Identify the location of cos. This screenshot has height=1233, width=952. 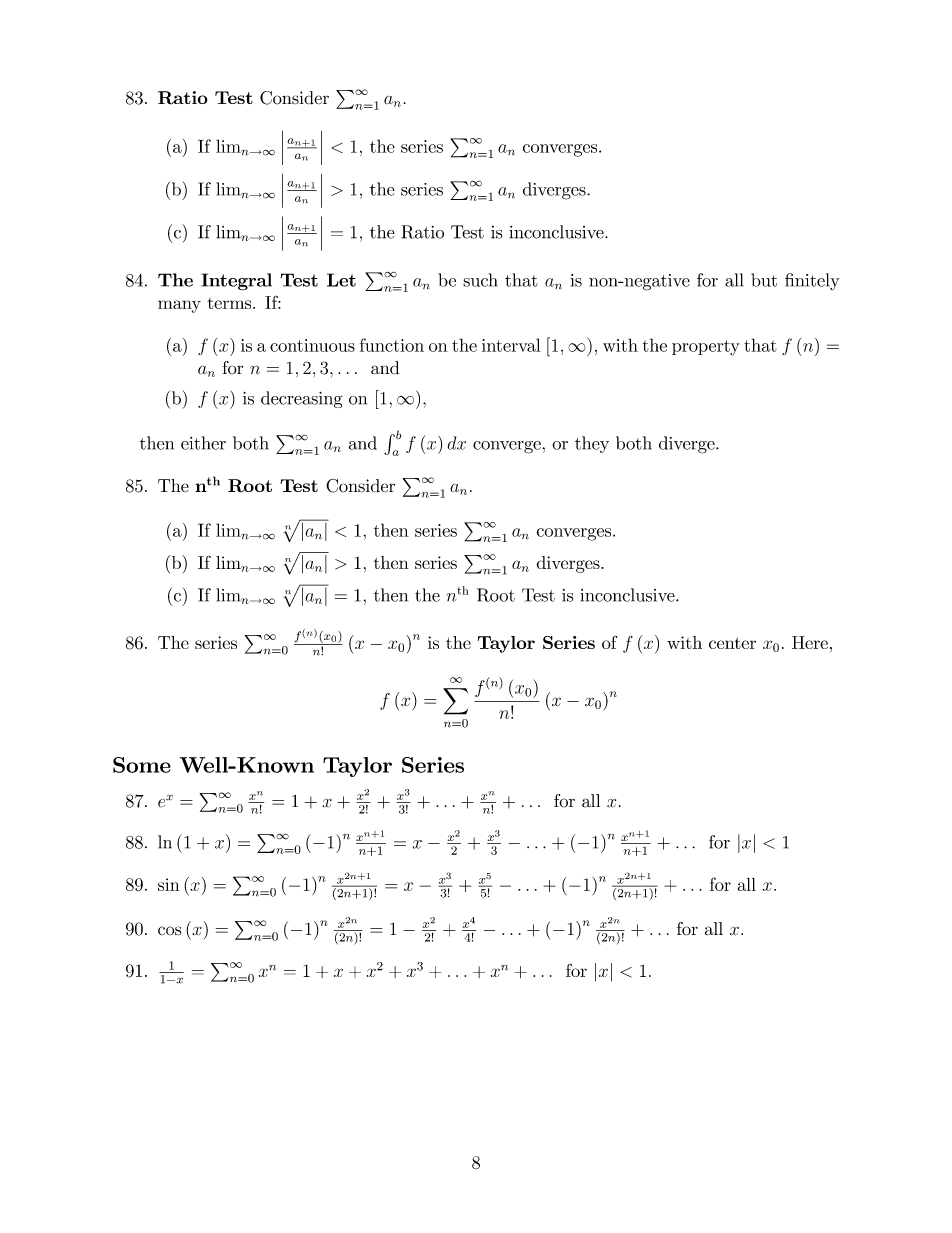
(170, 931).
